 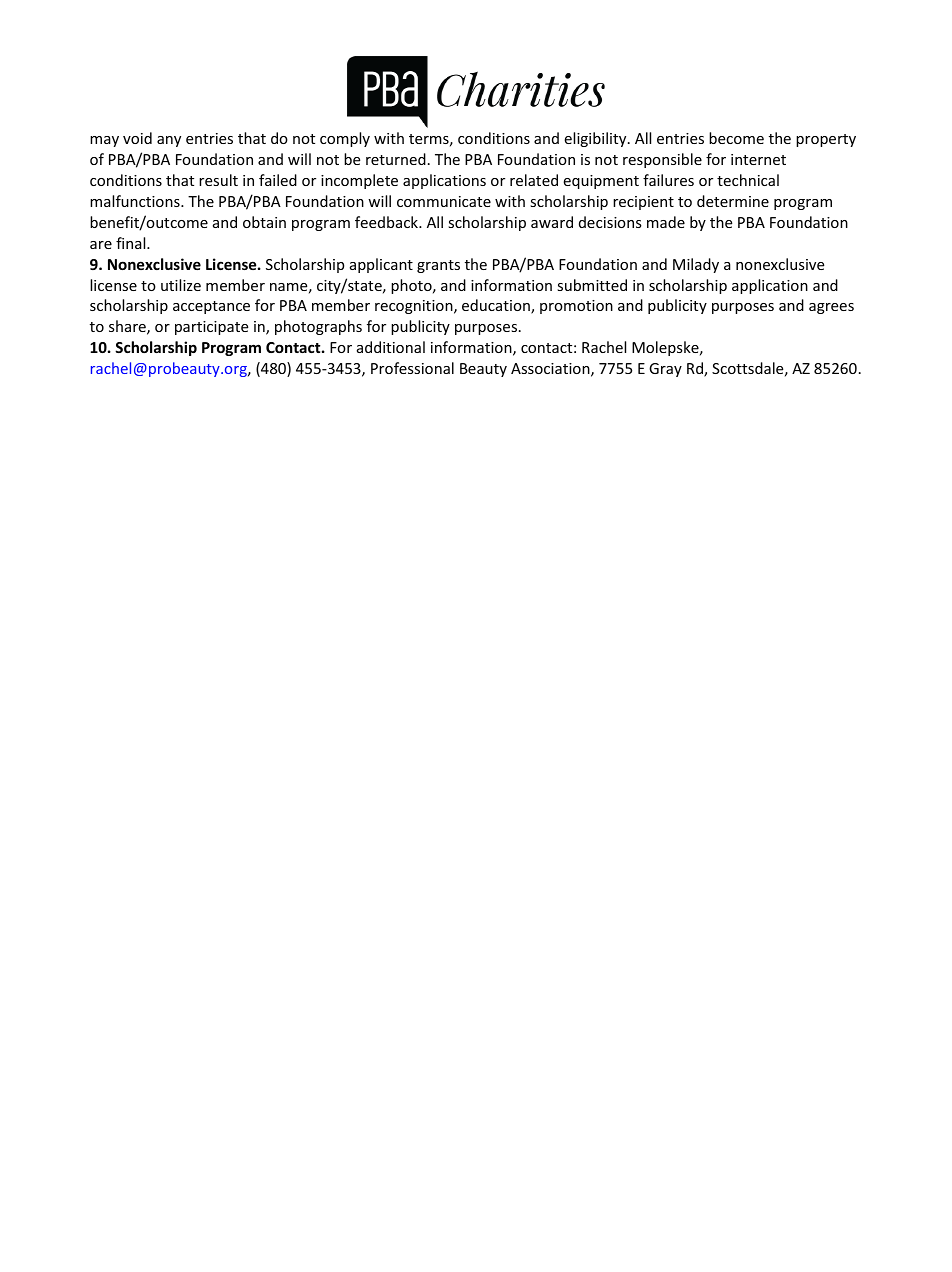 What do you see at coordinates (387, 222) in the document?
I see `feedback` at bounding box center [387, 222].
